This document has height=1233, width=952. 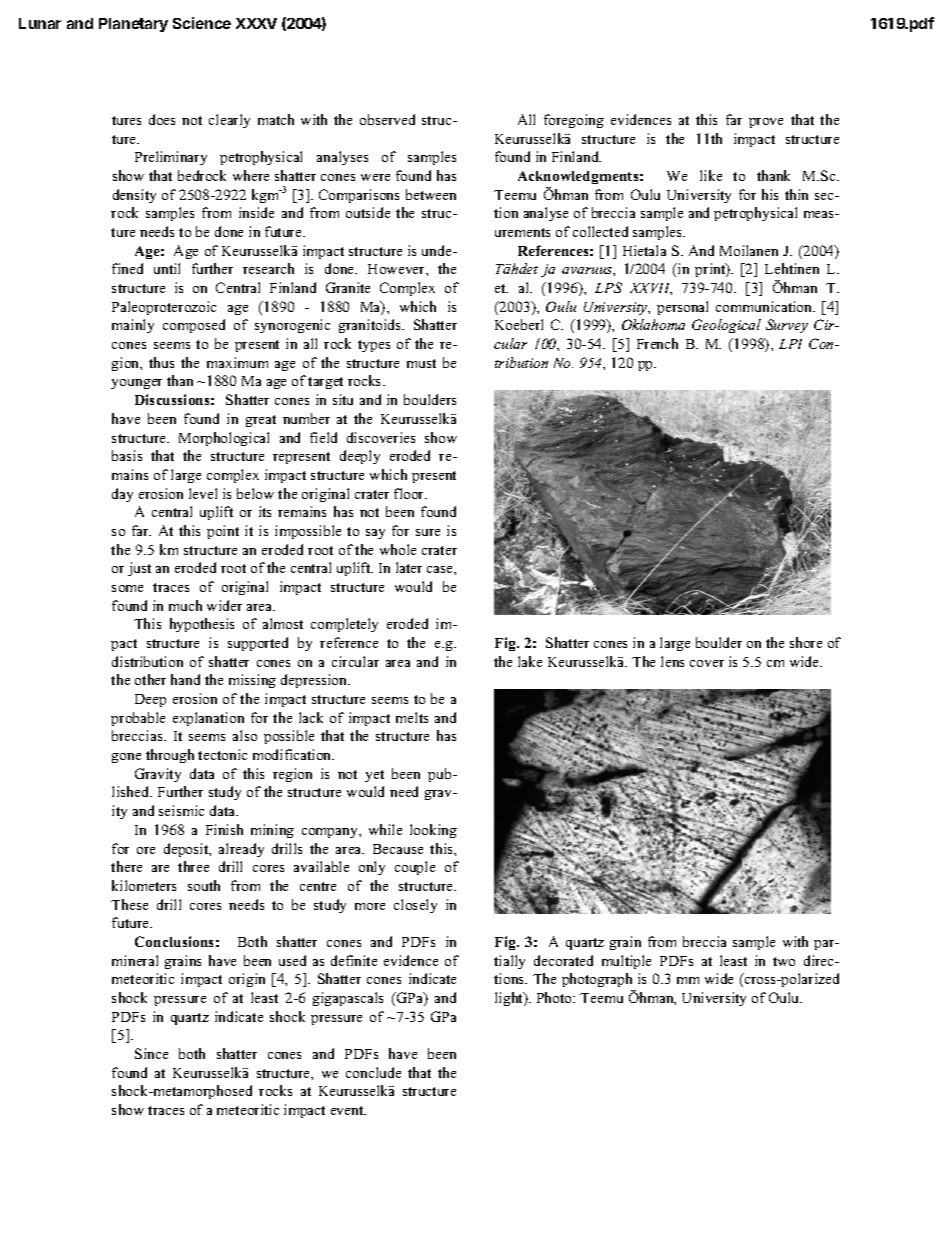 What do you see at coordinates (409, 567) in the document?
I see `later` at bounding box center [409, 567].
